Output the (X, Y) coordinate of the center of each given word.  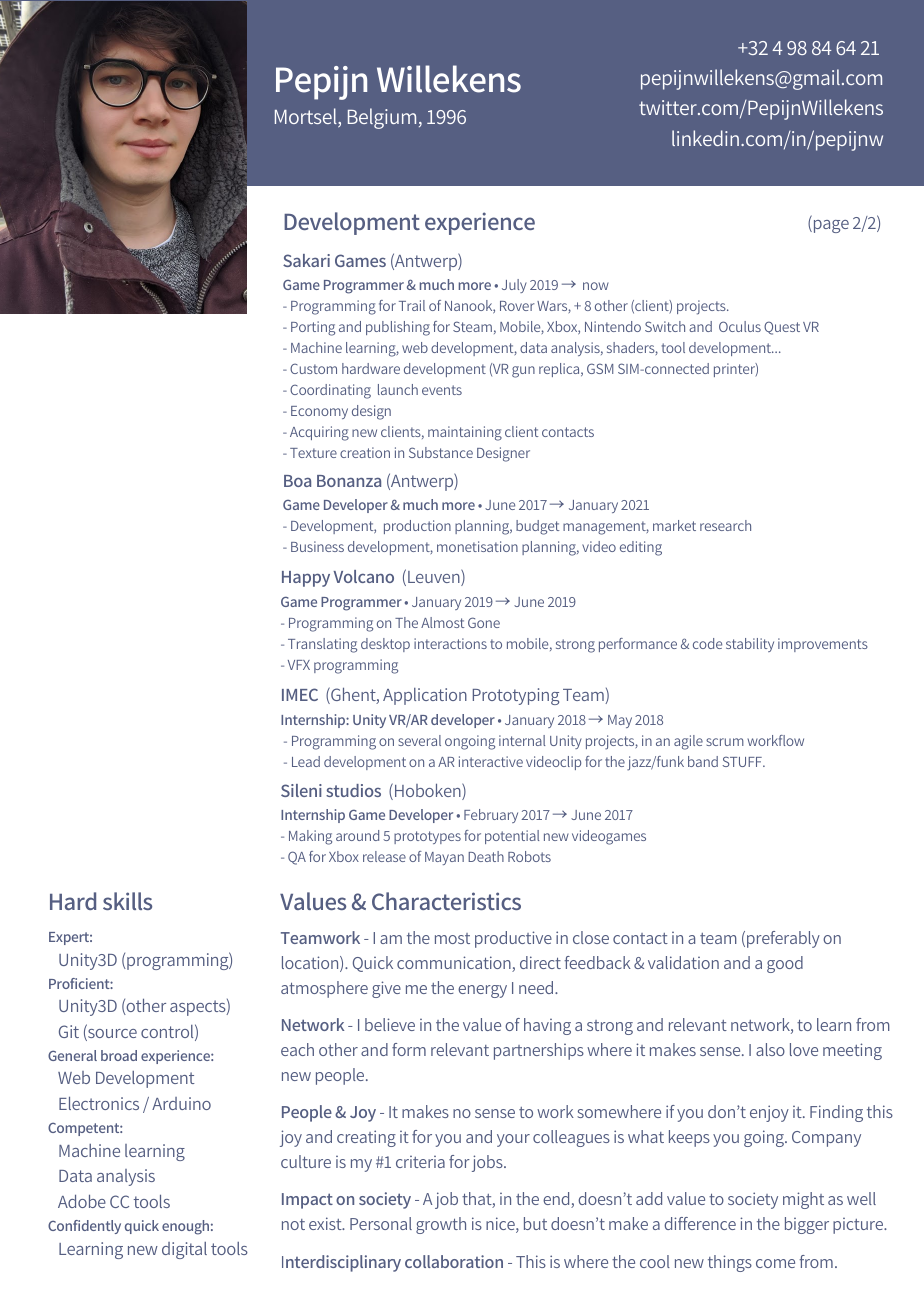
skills (127, 901)
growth (441, 1225)
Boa (297, 481)
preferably (783, 939)
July (514, 286)
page (830, 226)
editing (641, 548)
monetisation (477, 546)
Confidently (84, 1227)
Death (486, 856)
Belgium (382, 118)
